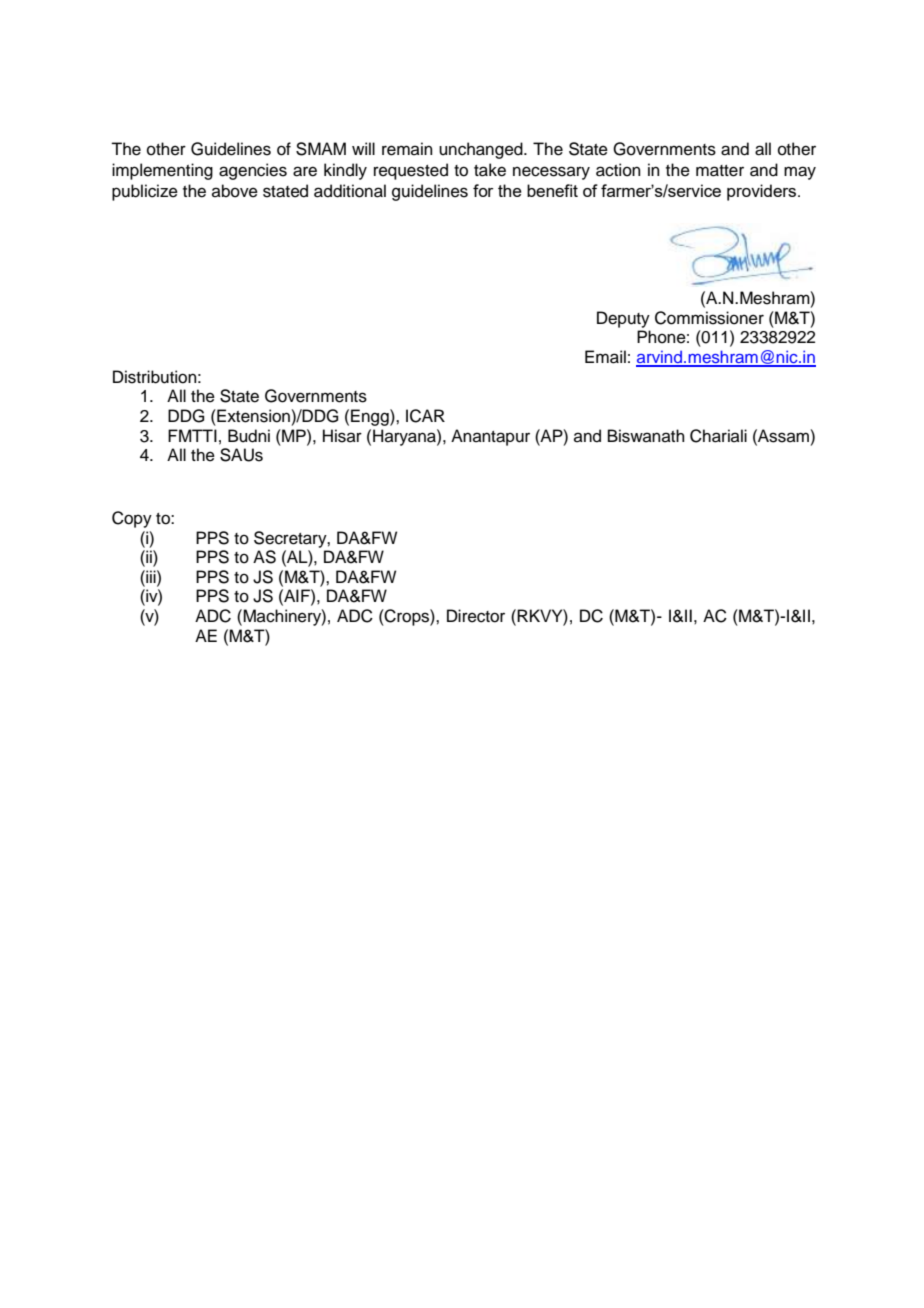  I want to click on agencies, so click(253, 171).
